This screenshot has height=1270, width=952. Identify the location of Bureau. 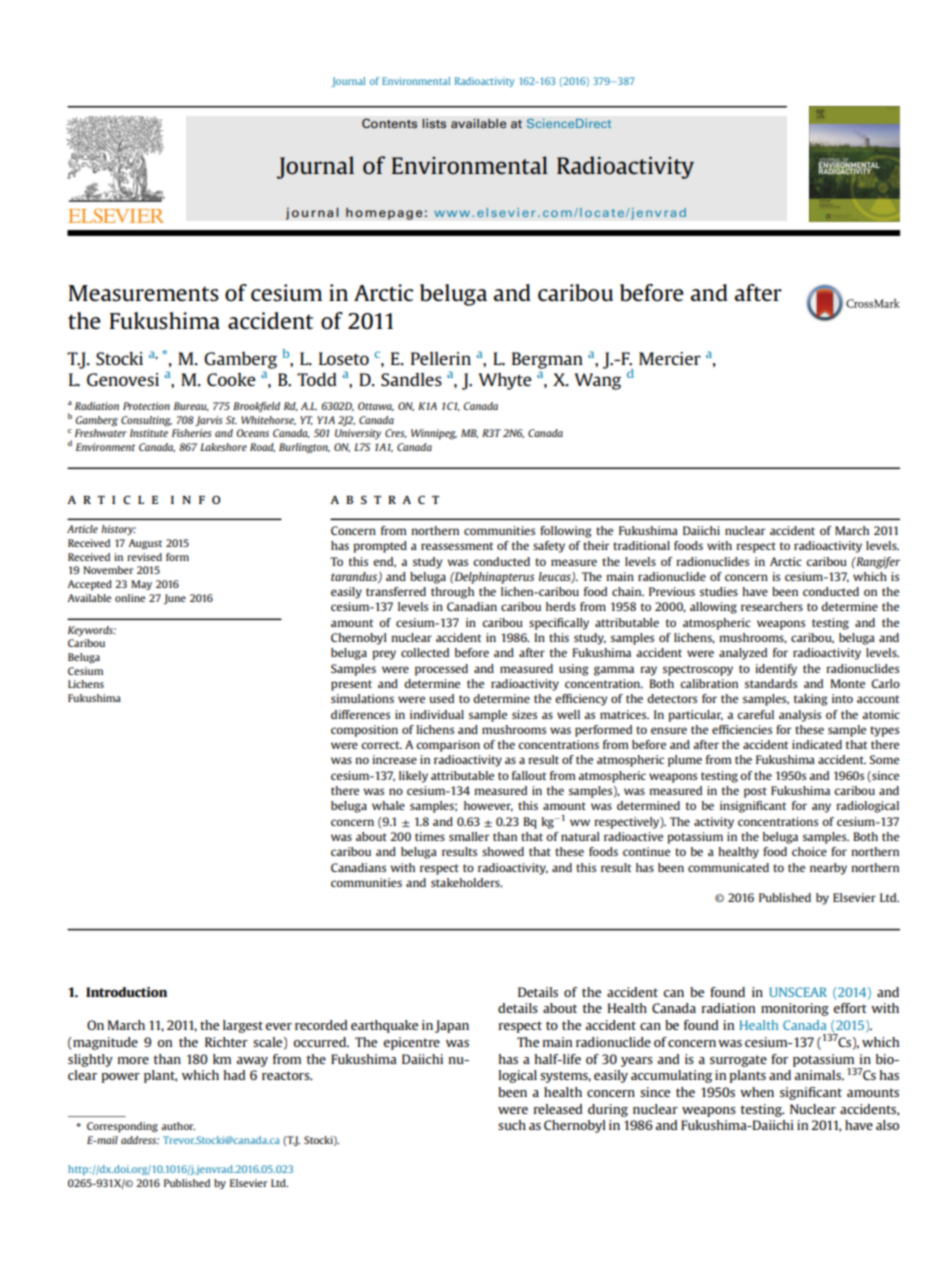
(191, 406).
